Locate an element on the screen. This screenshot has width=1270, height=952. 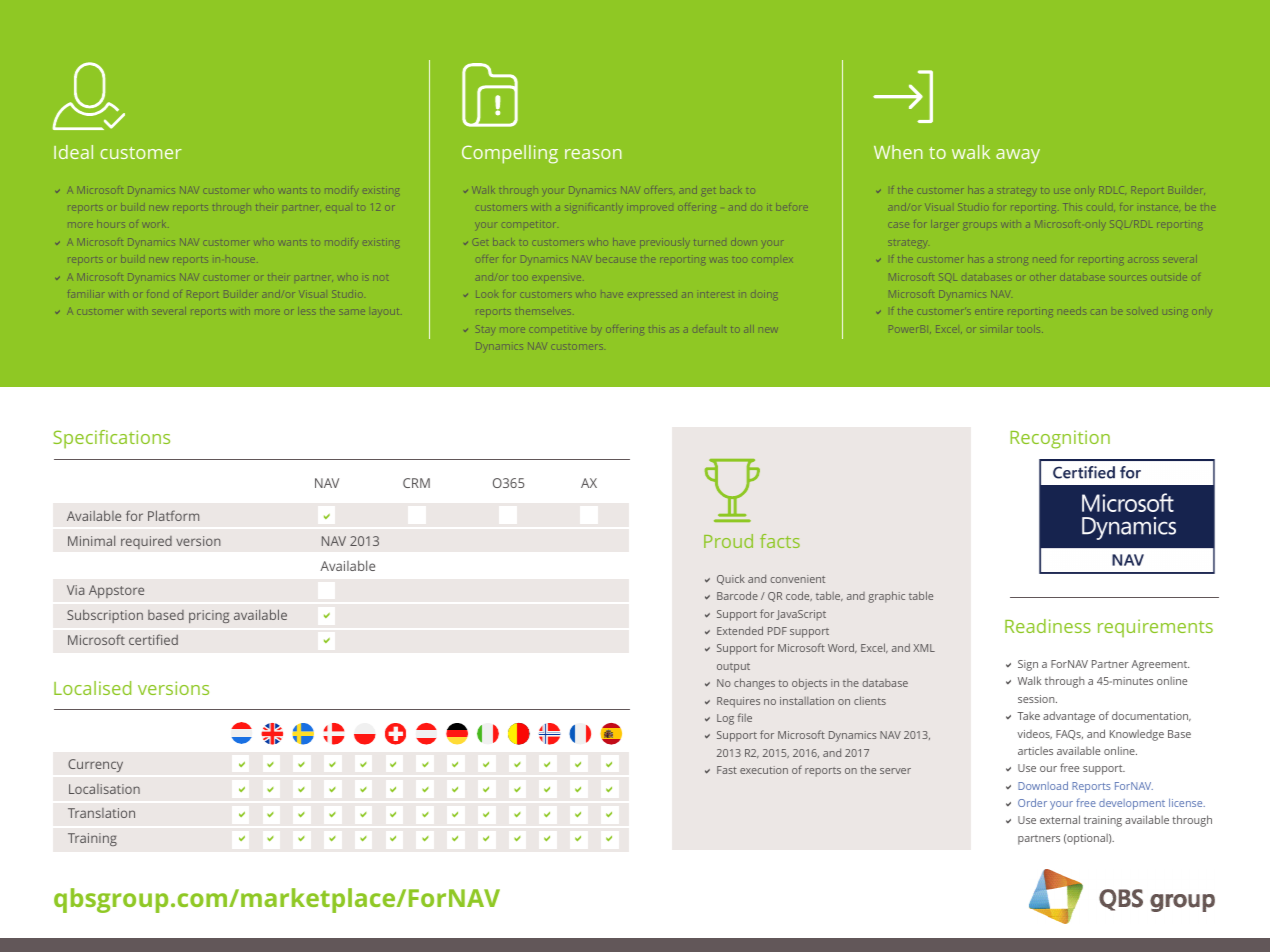
Quick is located at coordinates (731, 579).
